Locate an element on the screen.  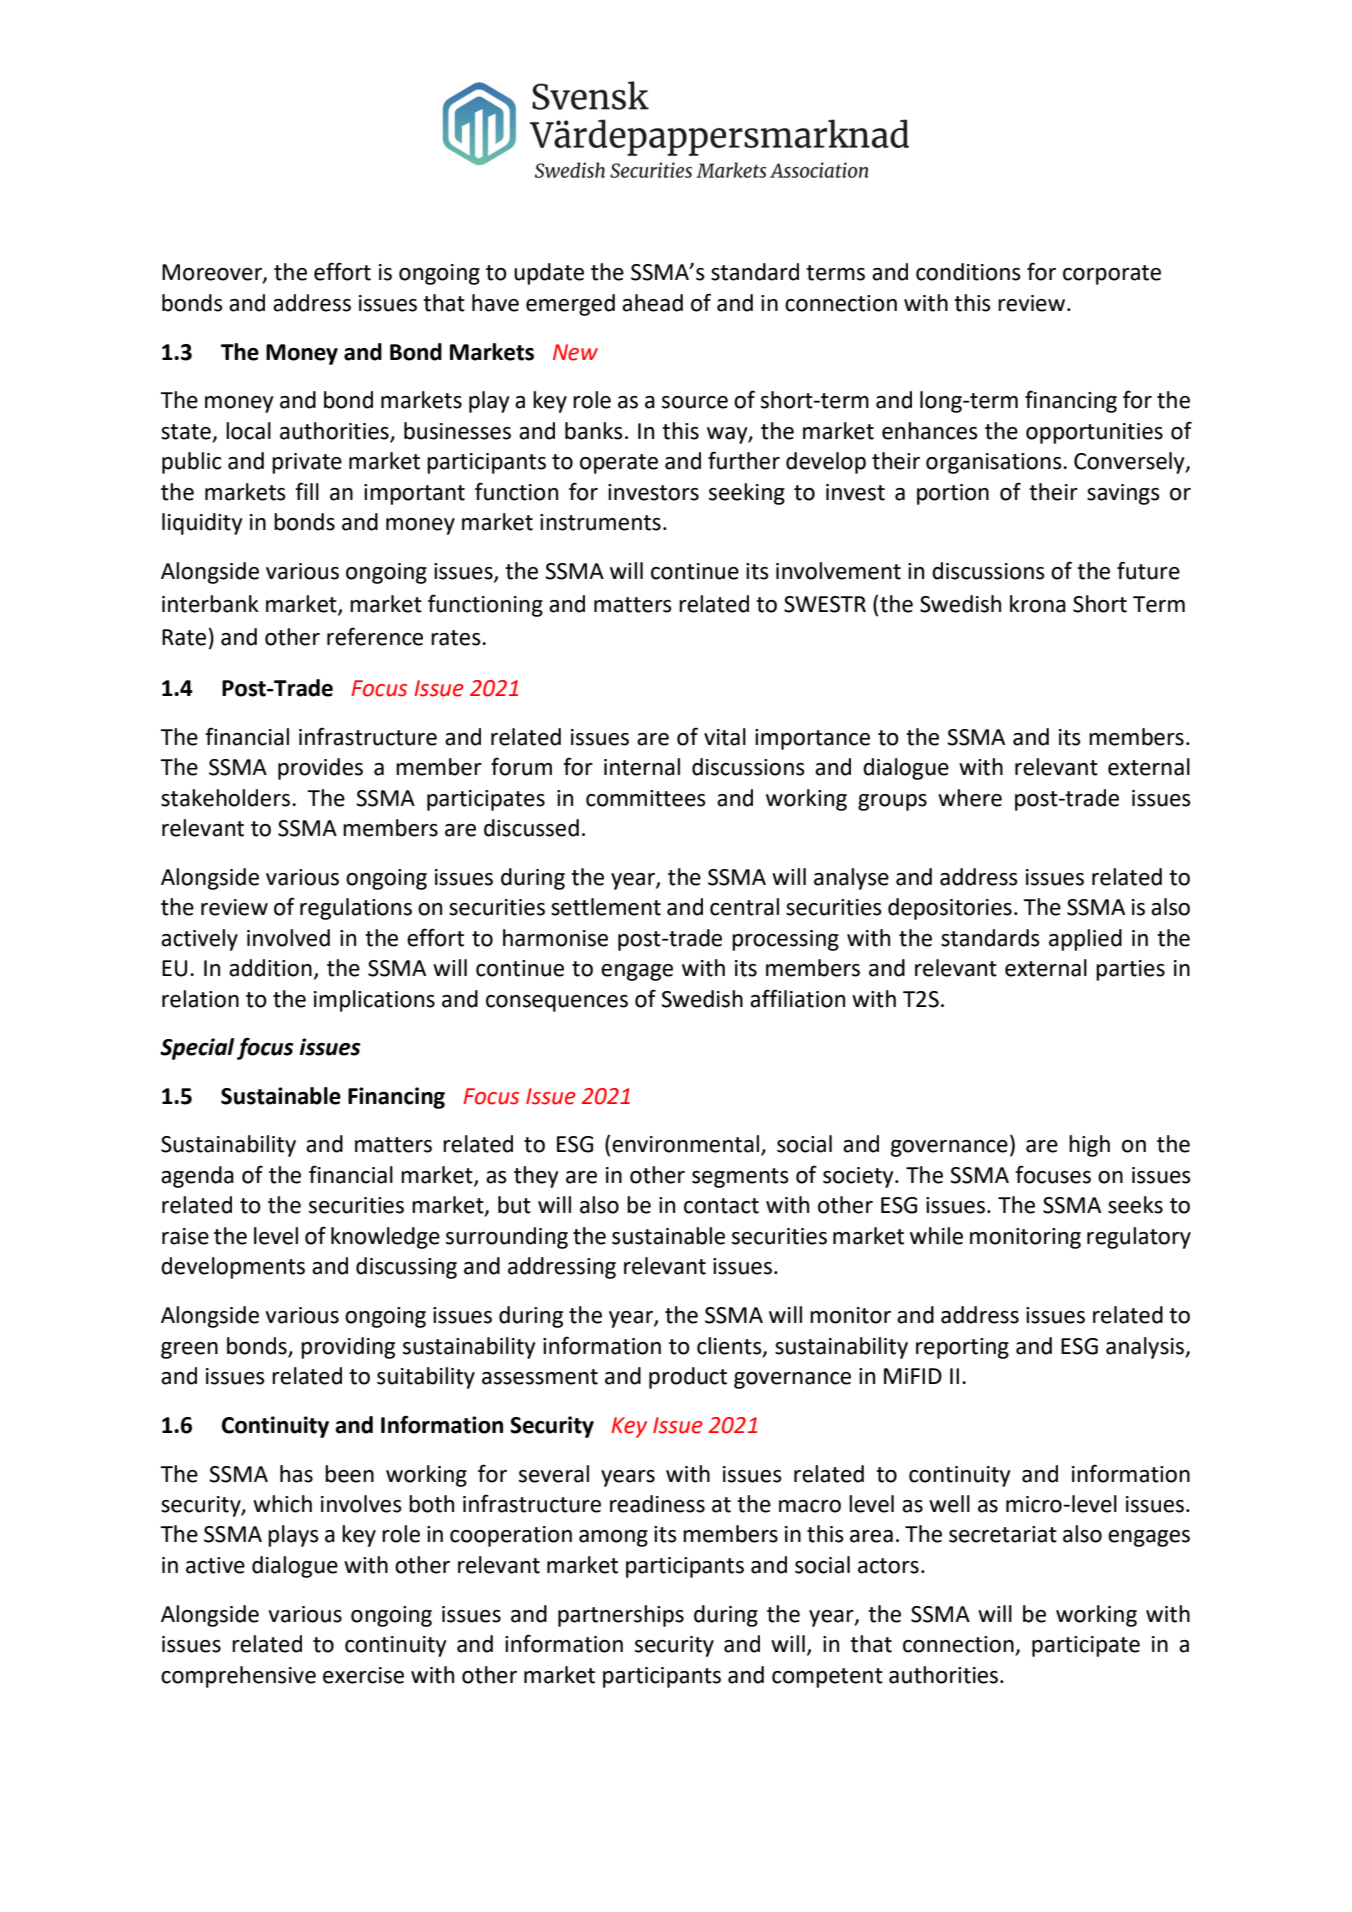
local is located at coordinates (248, 431).
